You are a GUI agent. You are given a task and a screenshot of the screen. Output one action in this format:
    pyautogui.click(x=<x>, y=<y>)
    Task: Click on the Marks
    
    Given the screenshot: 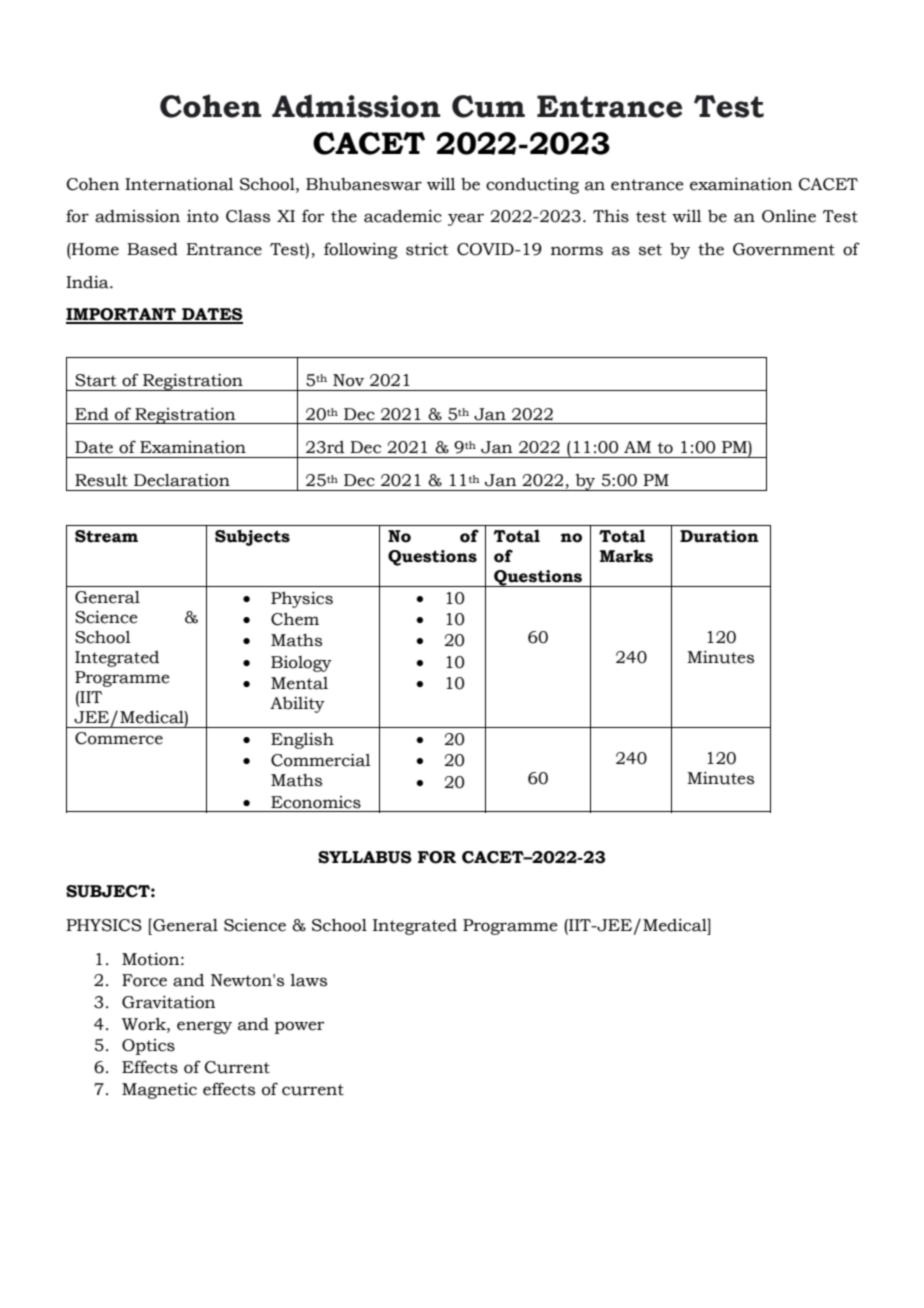 What is the action you would take?
    pyautogui.click(x=626, y=556)
